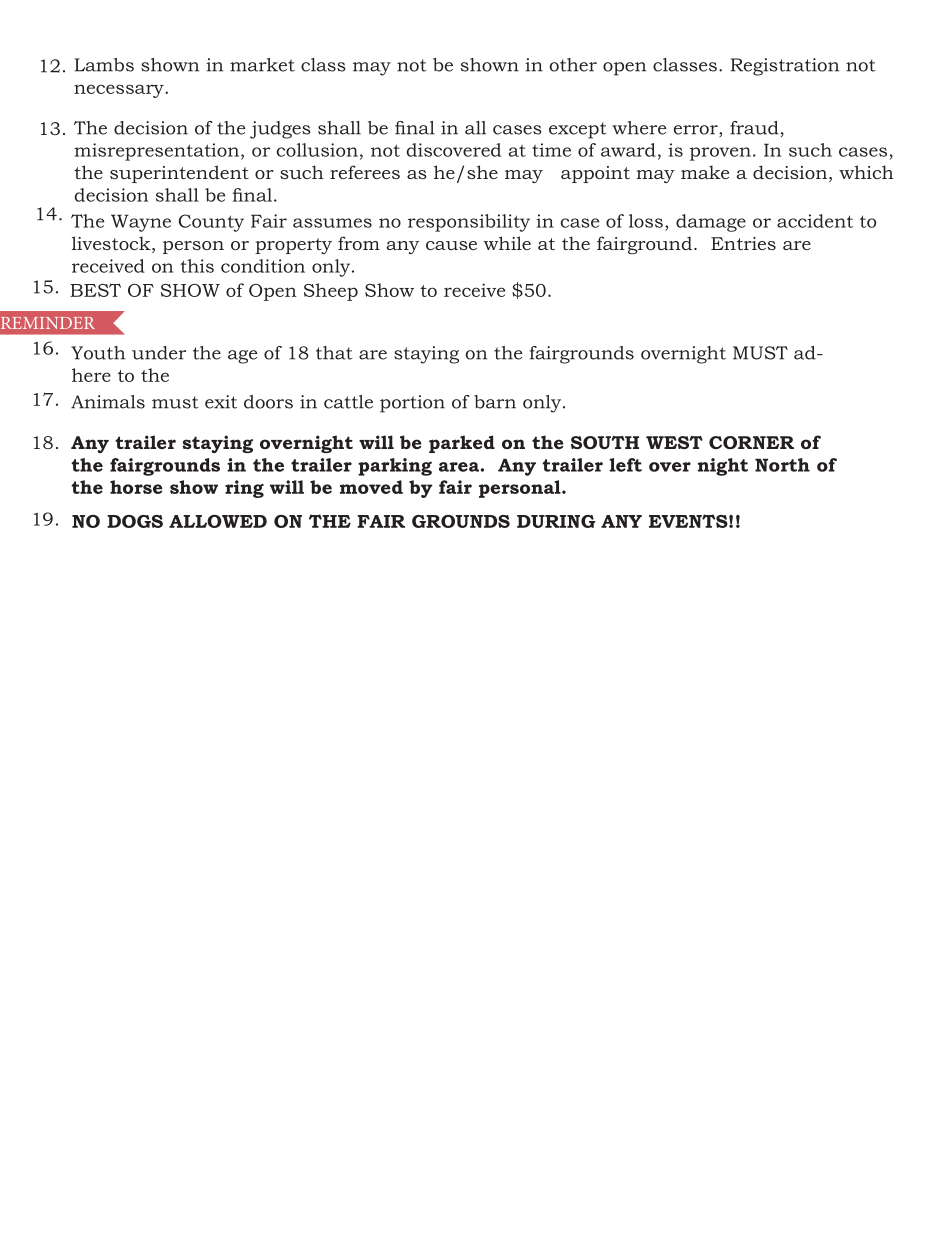 The image size is (952, 1233). I want to click on necessary, so click(120, 91).
